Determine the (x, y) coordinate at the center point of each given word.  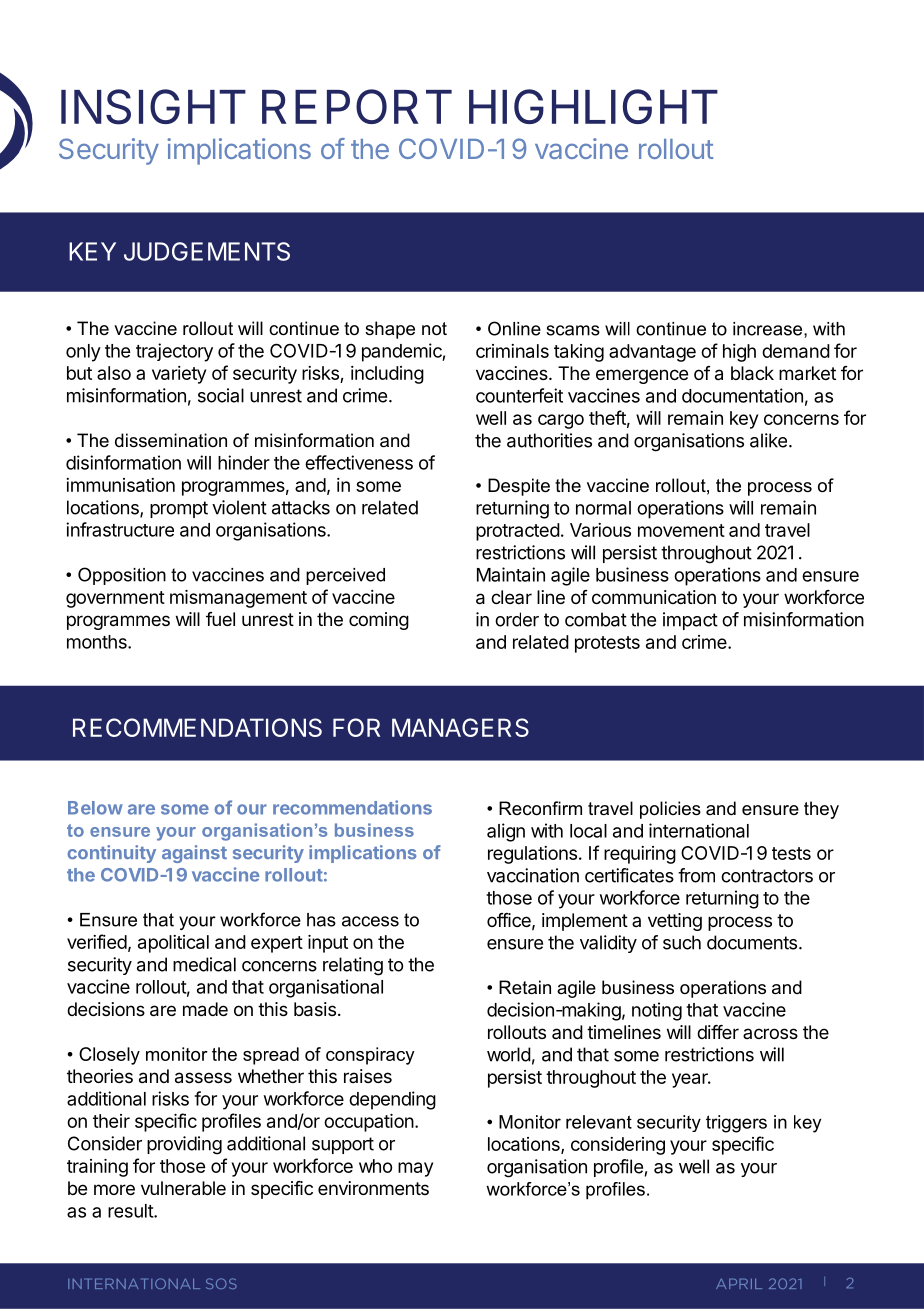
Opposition (122, 576)
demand (796, 351)
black (752, 373)
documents (752, 942)
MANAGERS (460, 727)
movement (681, 530)
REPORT (357, 106)
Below (95, 808)
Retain (525, 987)
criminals (512, 351)
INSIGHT (153, 107)
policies (670, 810)
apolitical (173, 944)
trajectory (174, 352)
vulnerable (183, 1188)
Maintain (511, 574)
